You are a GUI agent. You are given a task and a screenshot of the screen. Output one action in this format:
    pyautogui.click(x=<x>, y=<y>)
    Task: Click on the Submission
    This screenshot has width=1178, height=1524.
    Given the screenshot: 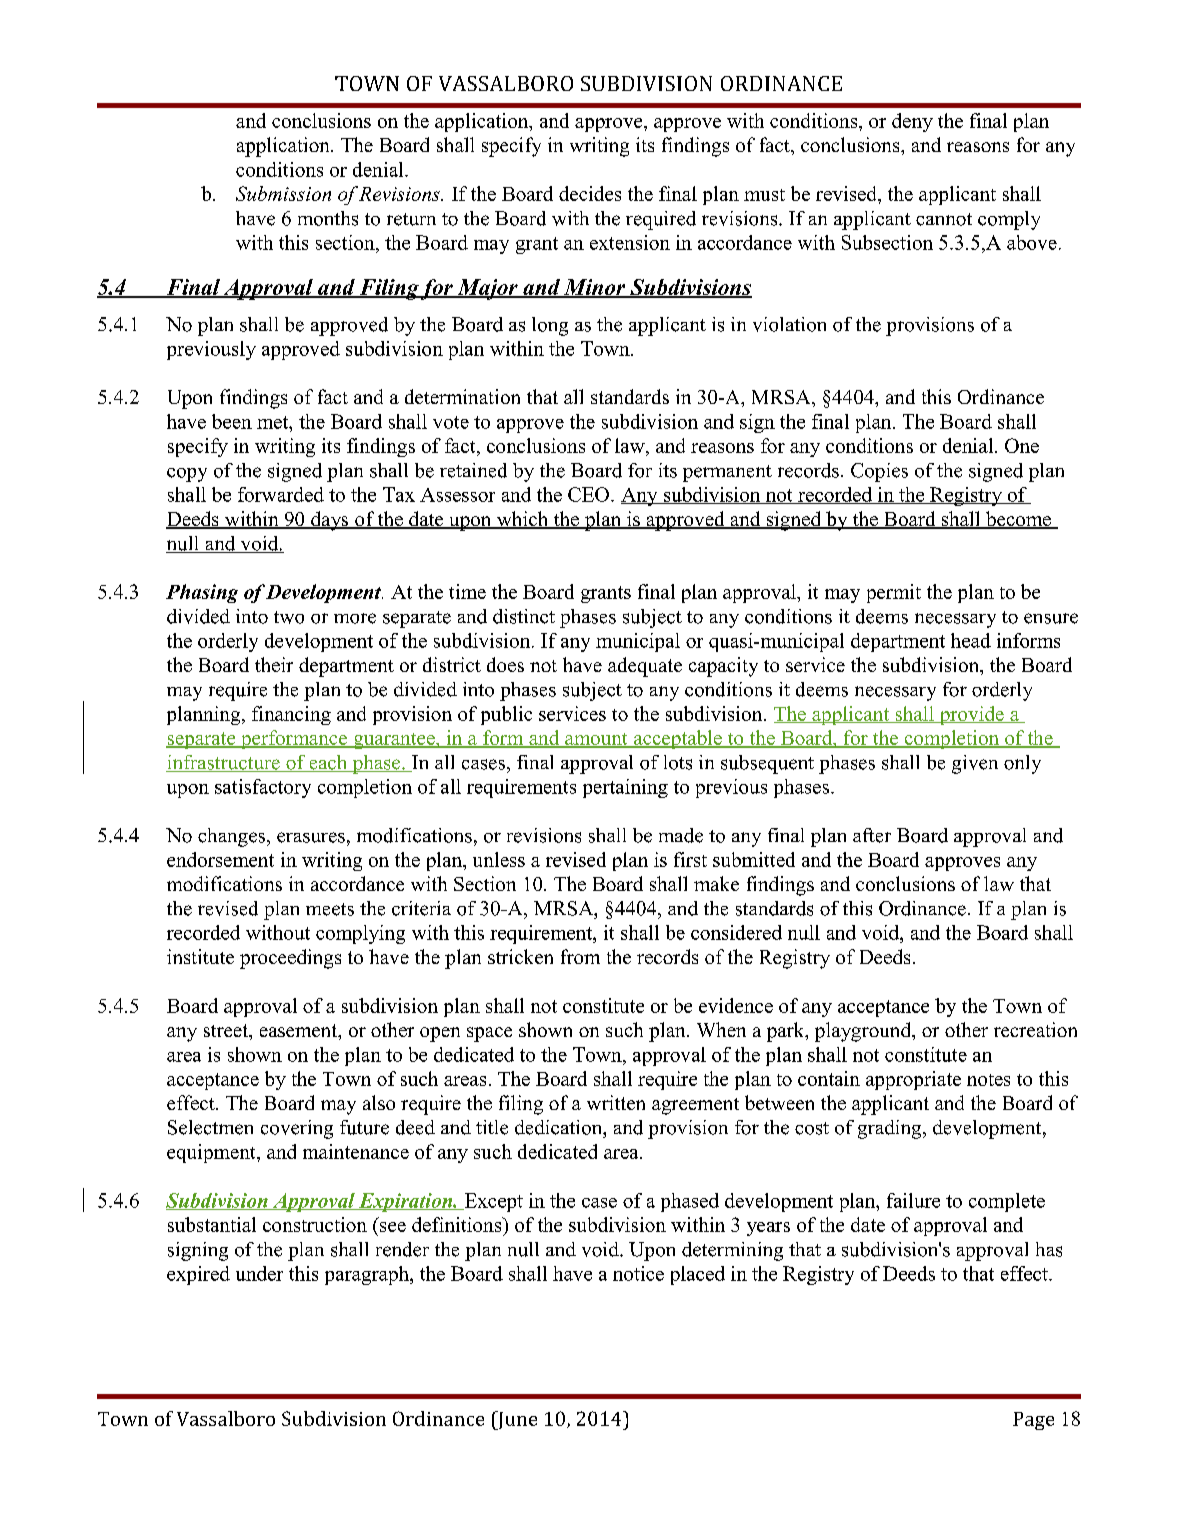 What is the action you would take?
    pyautogui.click(x=283, y=193)
